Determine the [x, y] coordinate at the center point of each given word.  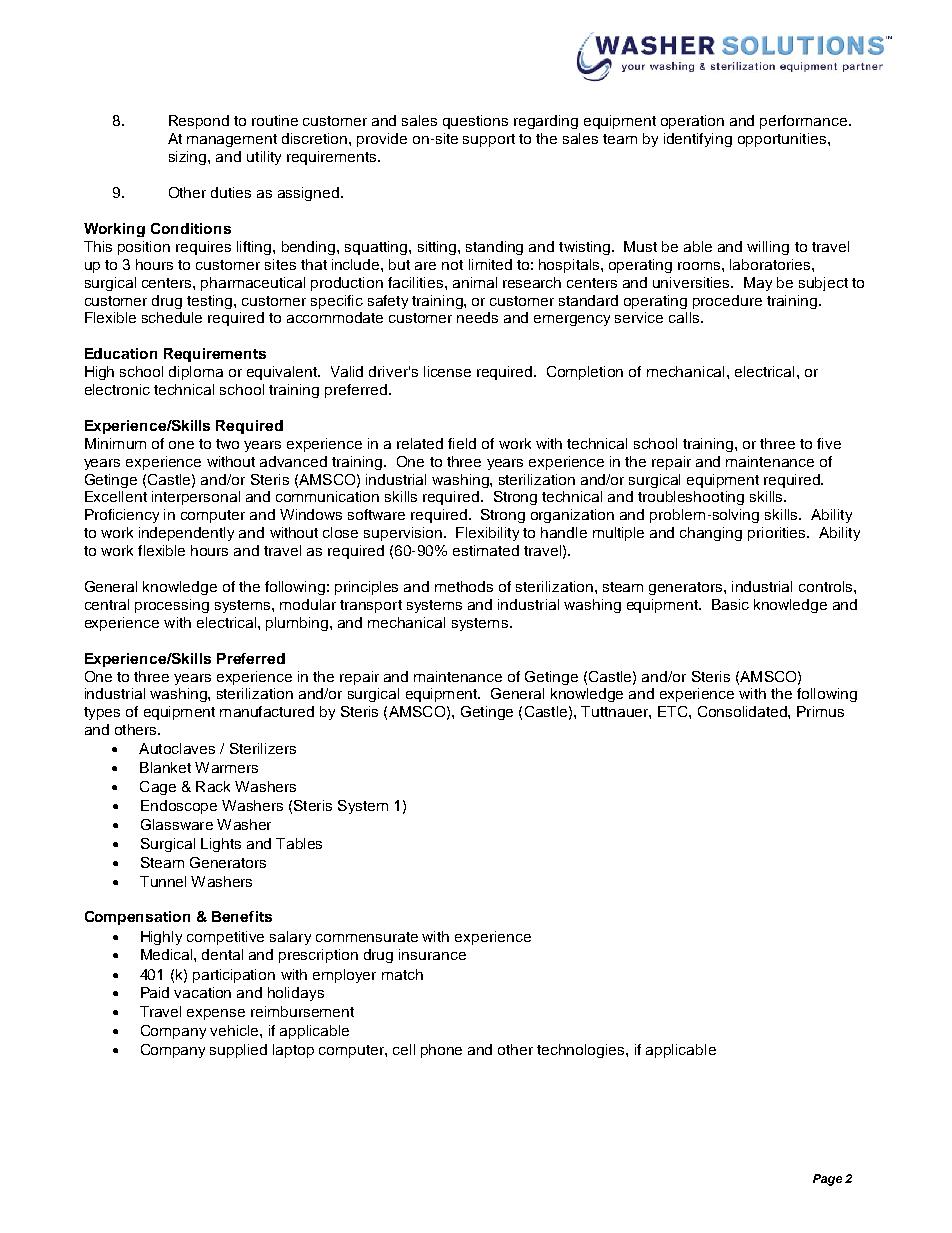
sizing [189, 158]
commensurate [367, 937]
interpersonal [196, 498]
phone [441, 1051]
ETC [674, 711]
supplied [238, 1051]
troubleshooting [691, 498]
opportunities [783, 140]
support [489, 140]
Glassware [177, 824]
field [462, 443]
